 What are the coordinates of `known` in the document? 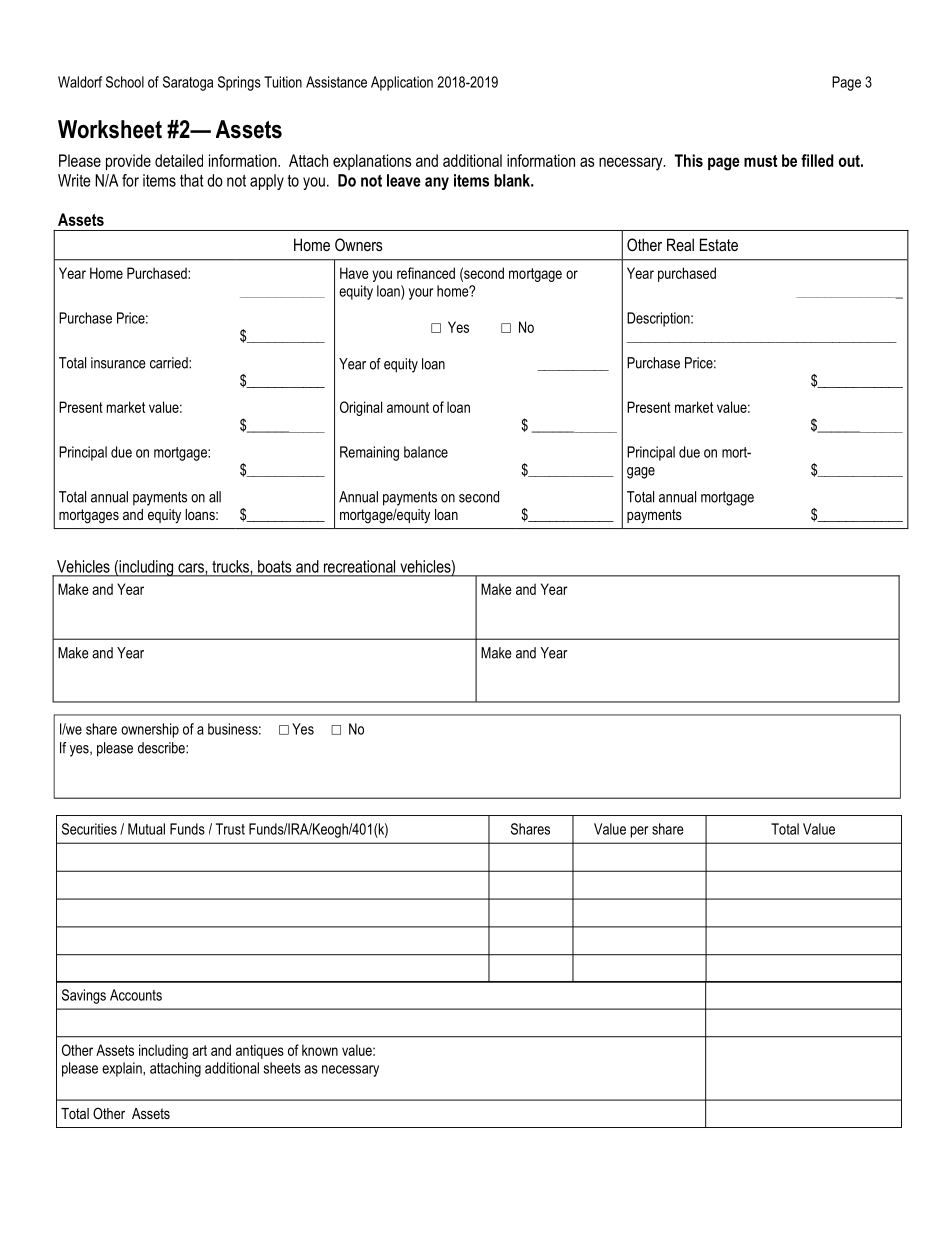 It's located at (320, 1050).
